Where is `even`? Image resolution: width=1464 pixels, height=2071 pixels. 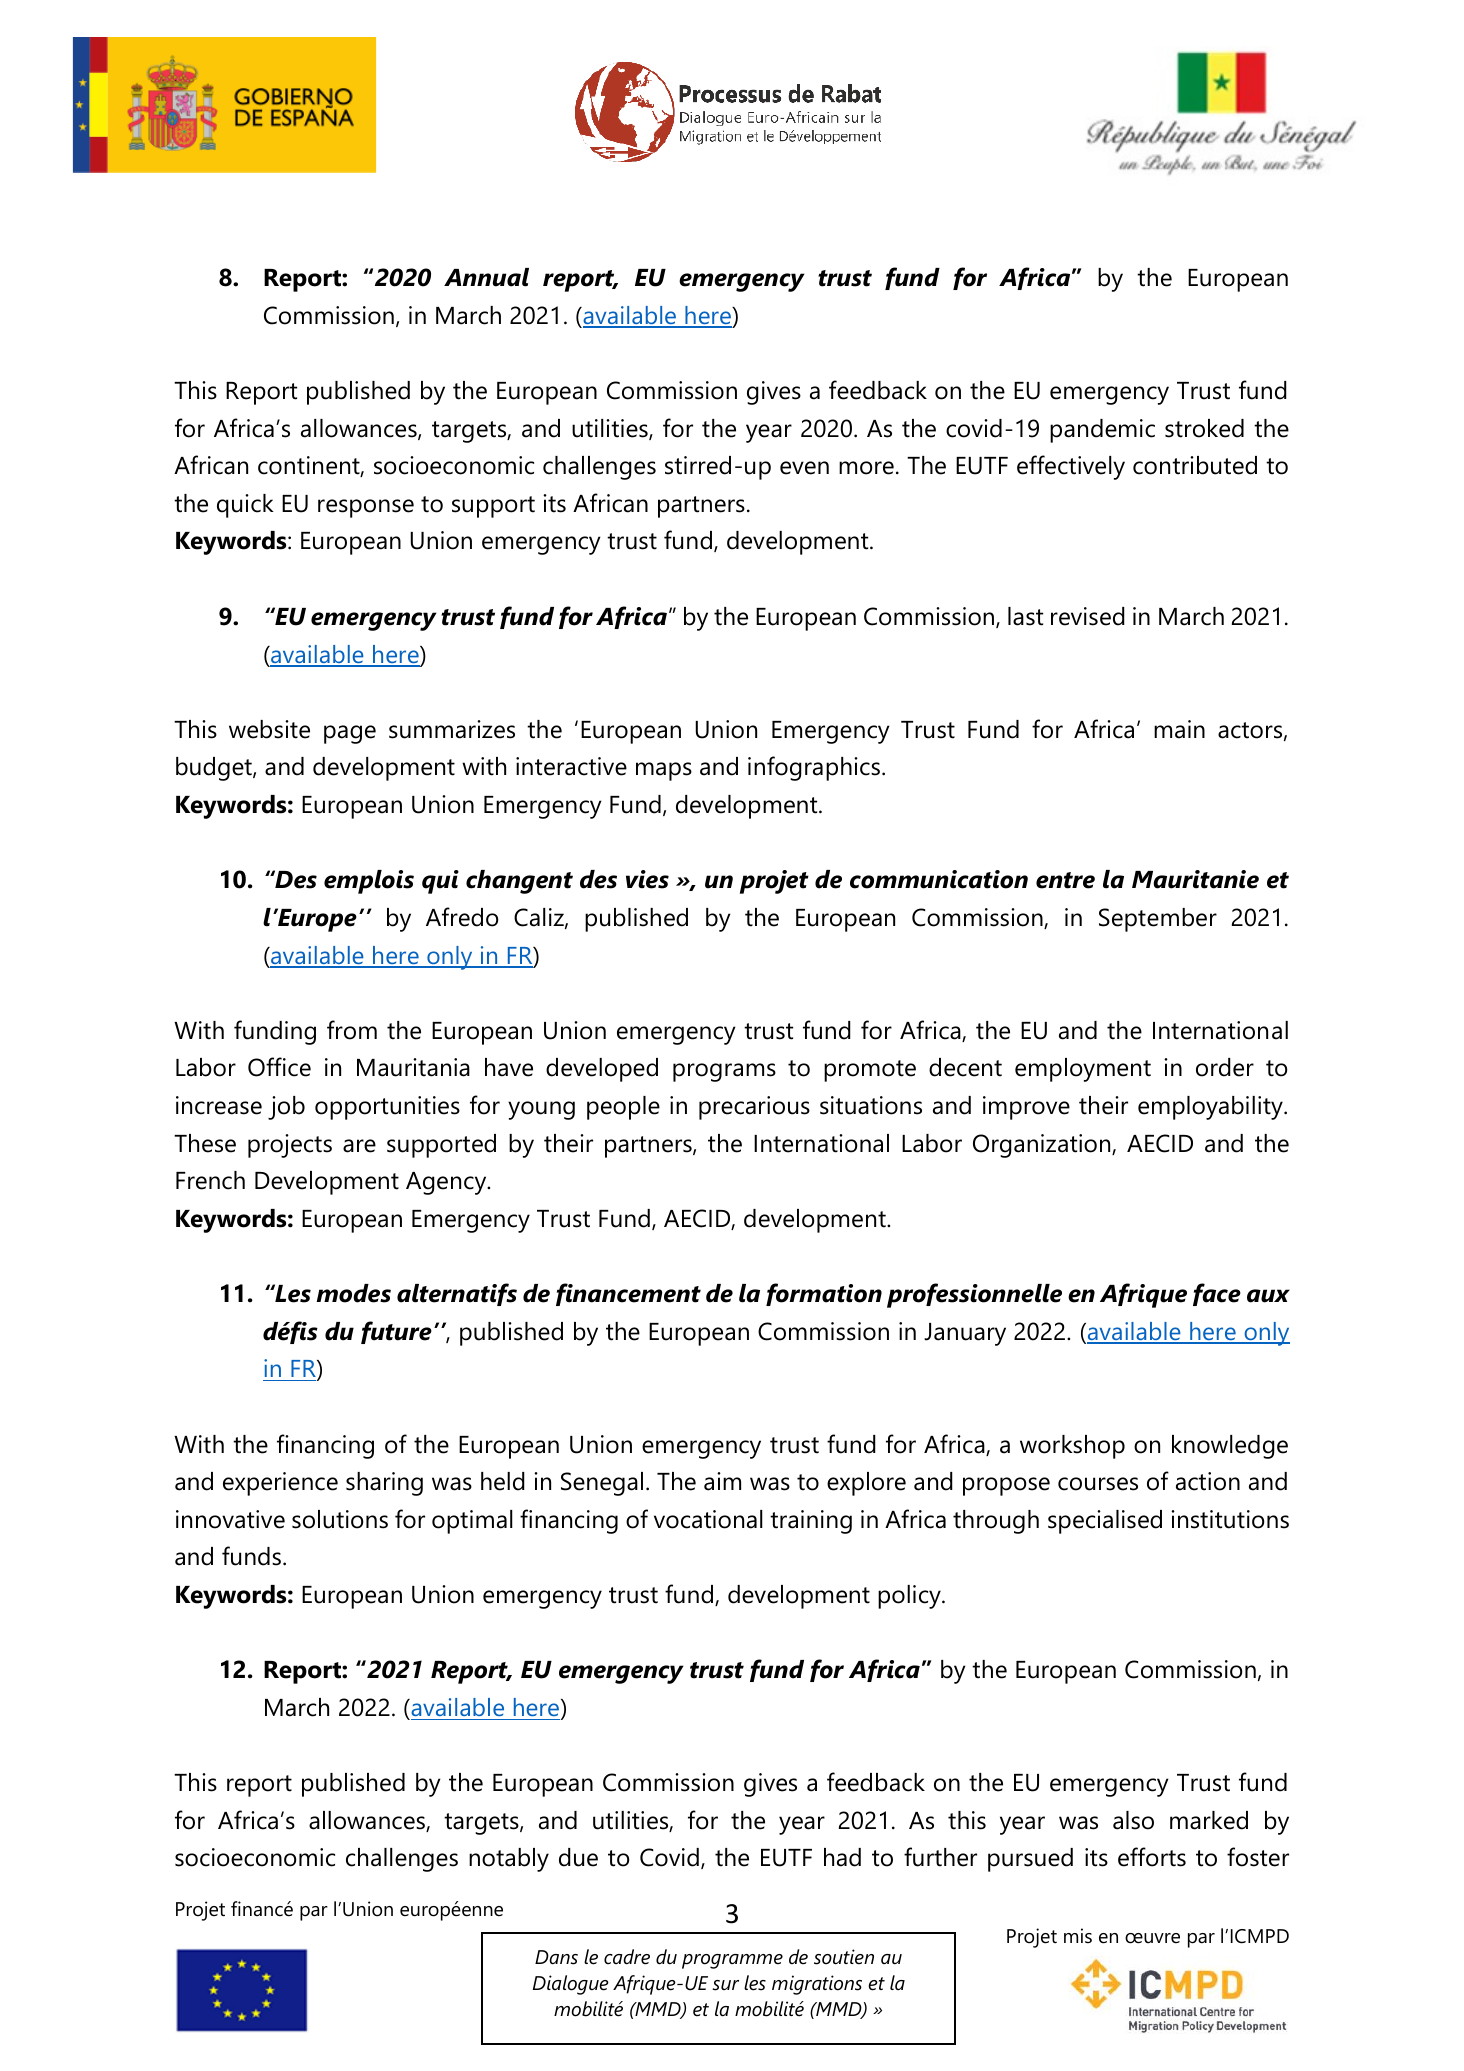
even is located at coordinates (804, 468).
